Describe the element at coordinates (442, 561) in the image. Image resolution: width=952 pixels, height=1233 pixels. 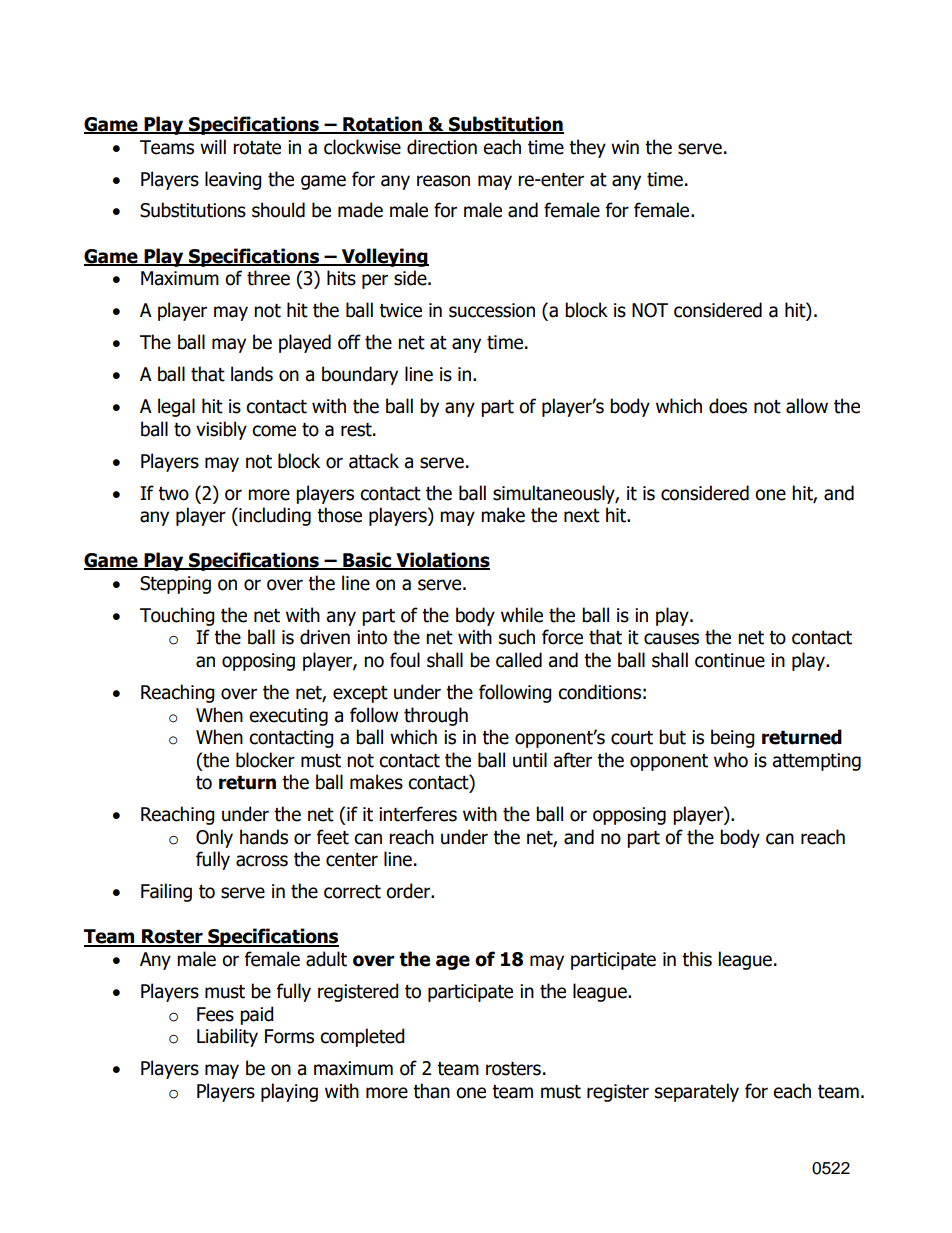
I see `Violations` at that location.
